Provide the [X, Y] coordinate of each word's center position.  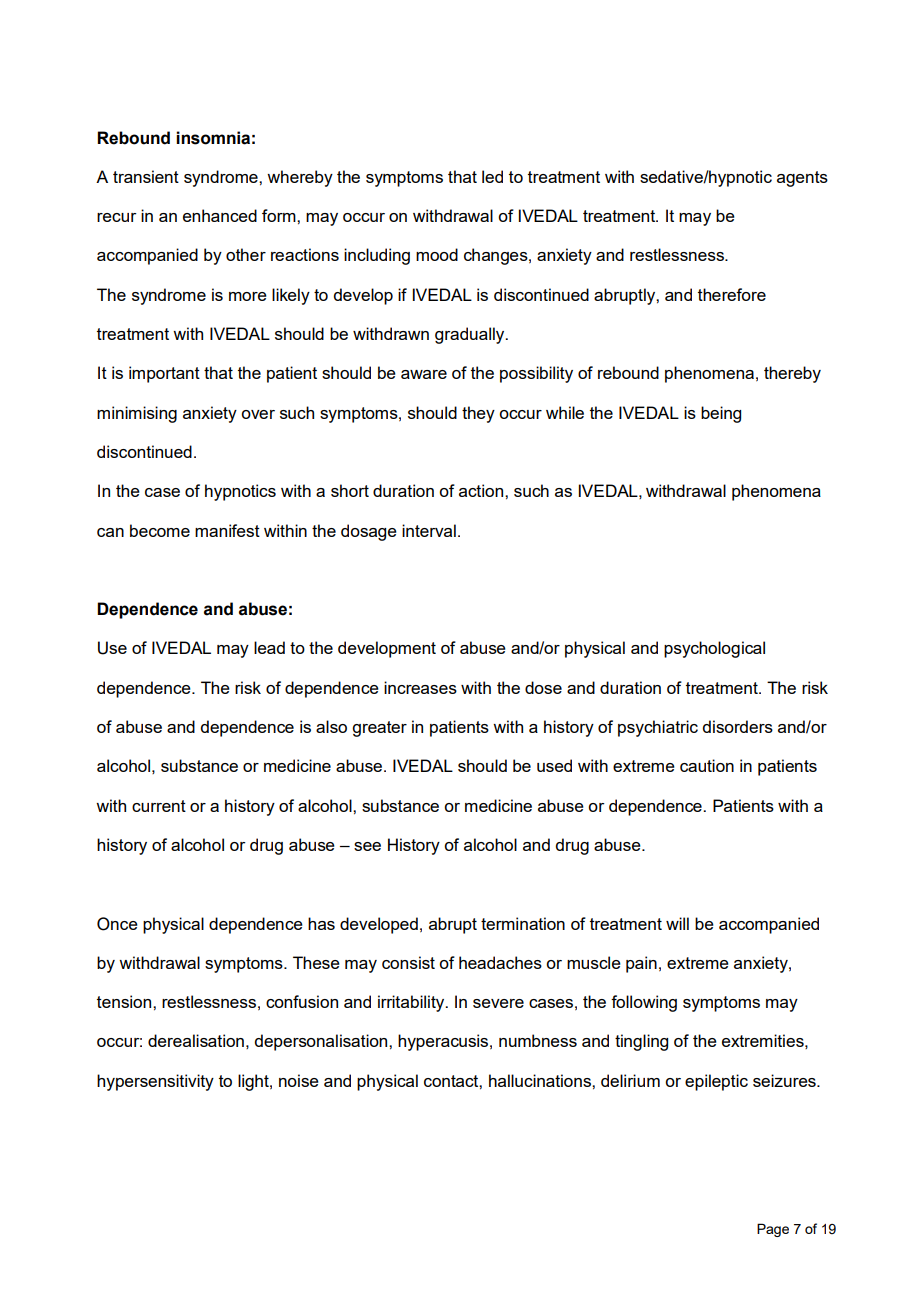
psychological [714, 649]
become [160, 530]
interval [429, 530]
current [159, 806]
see [367, 846]
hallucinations [541, 1080]
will [677, 923]
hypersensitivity [155, 1082]
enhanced [220, 215]
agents [802, 179]
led [492, 176]
